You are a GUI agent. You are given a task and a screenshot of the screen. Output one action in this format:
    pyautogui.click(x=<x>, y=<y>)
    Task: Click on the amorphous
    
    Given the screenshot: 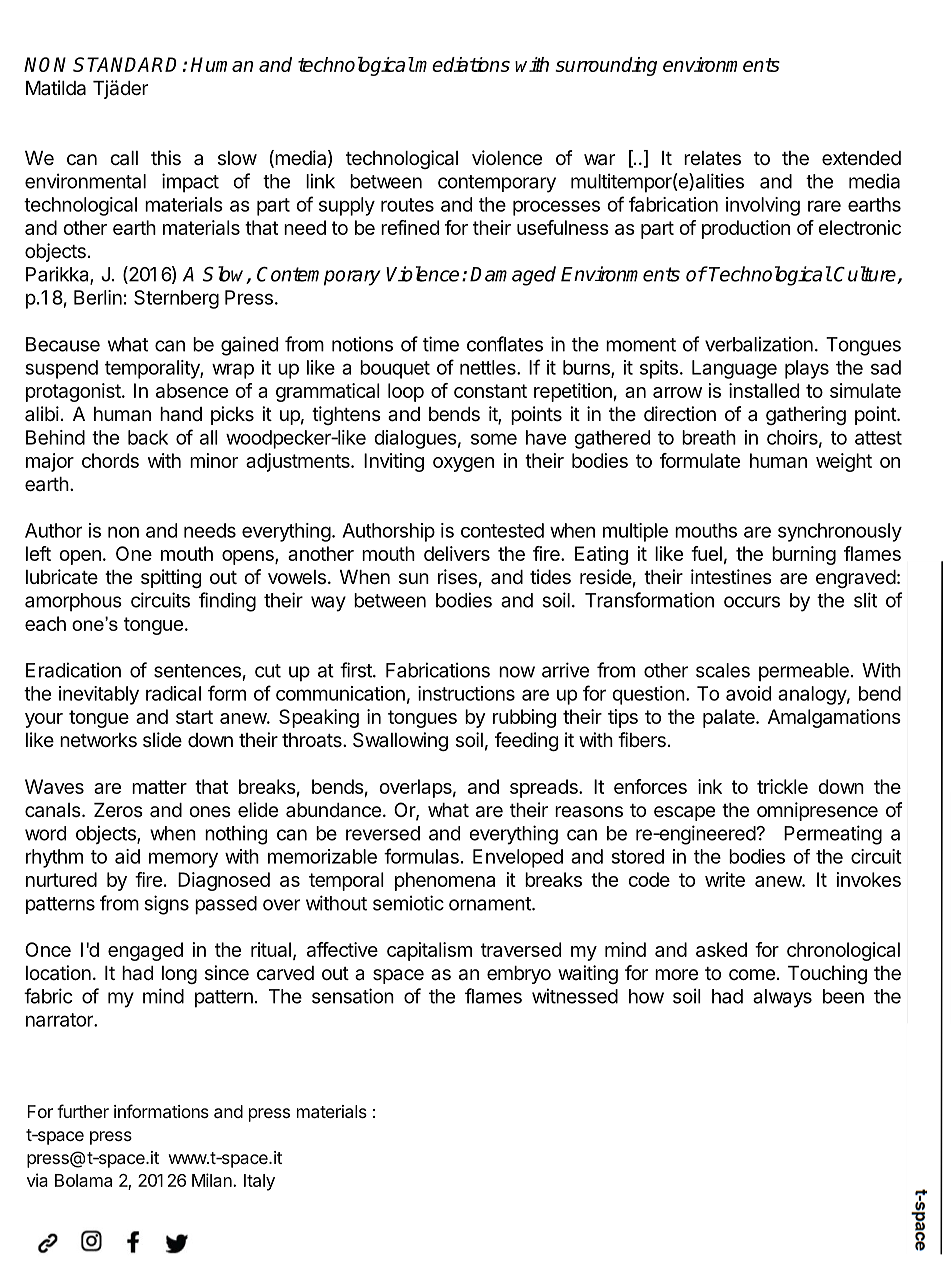 What is the action you would take?
    pyautogui.click(x=73, y=602)
